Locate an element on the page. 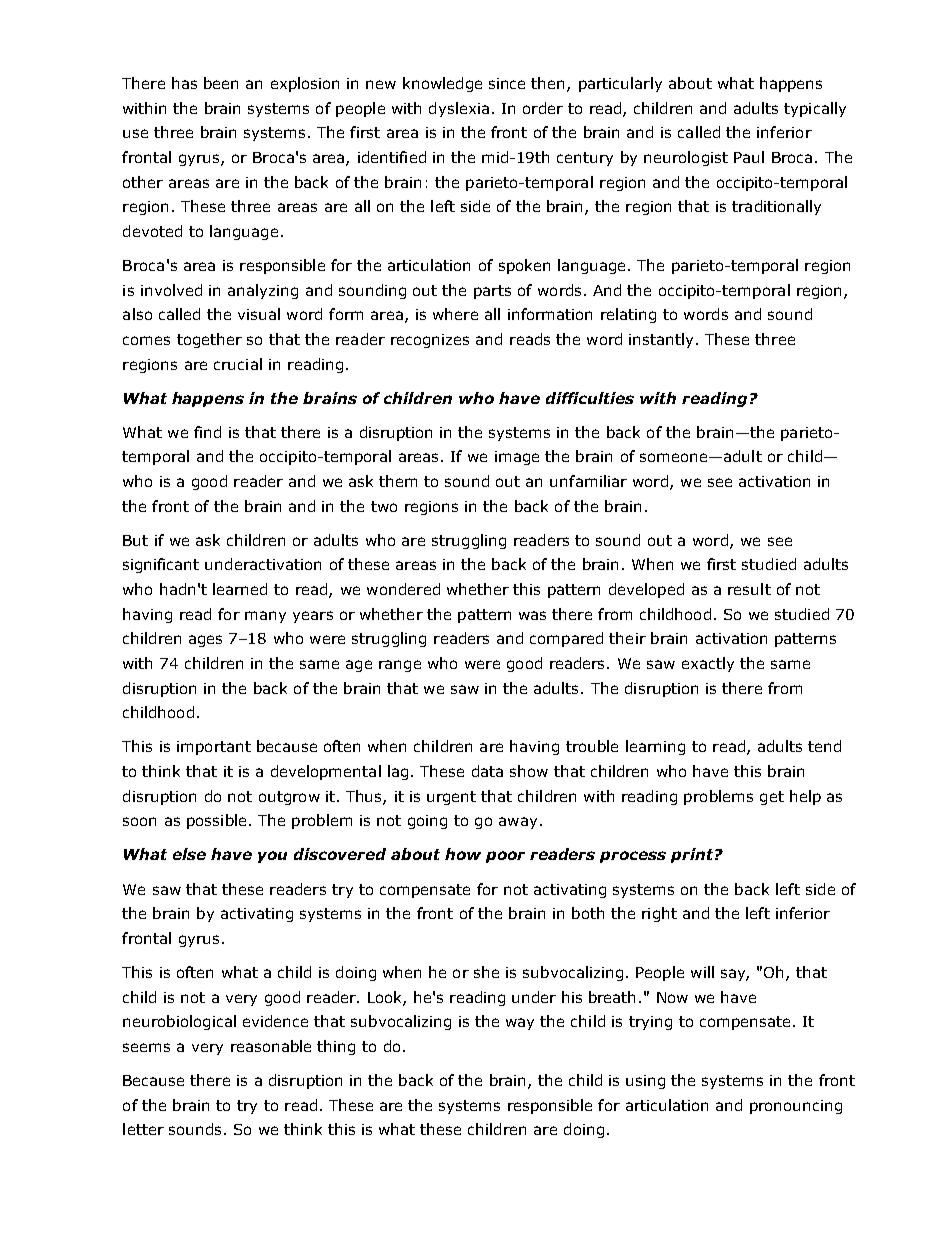 The image size is (952, 1233). pronouncing is located at coordinates (796, 1107).
